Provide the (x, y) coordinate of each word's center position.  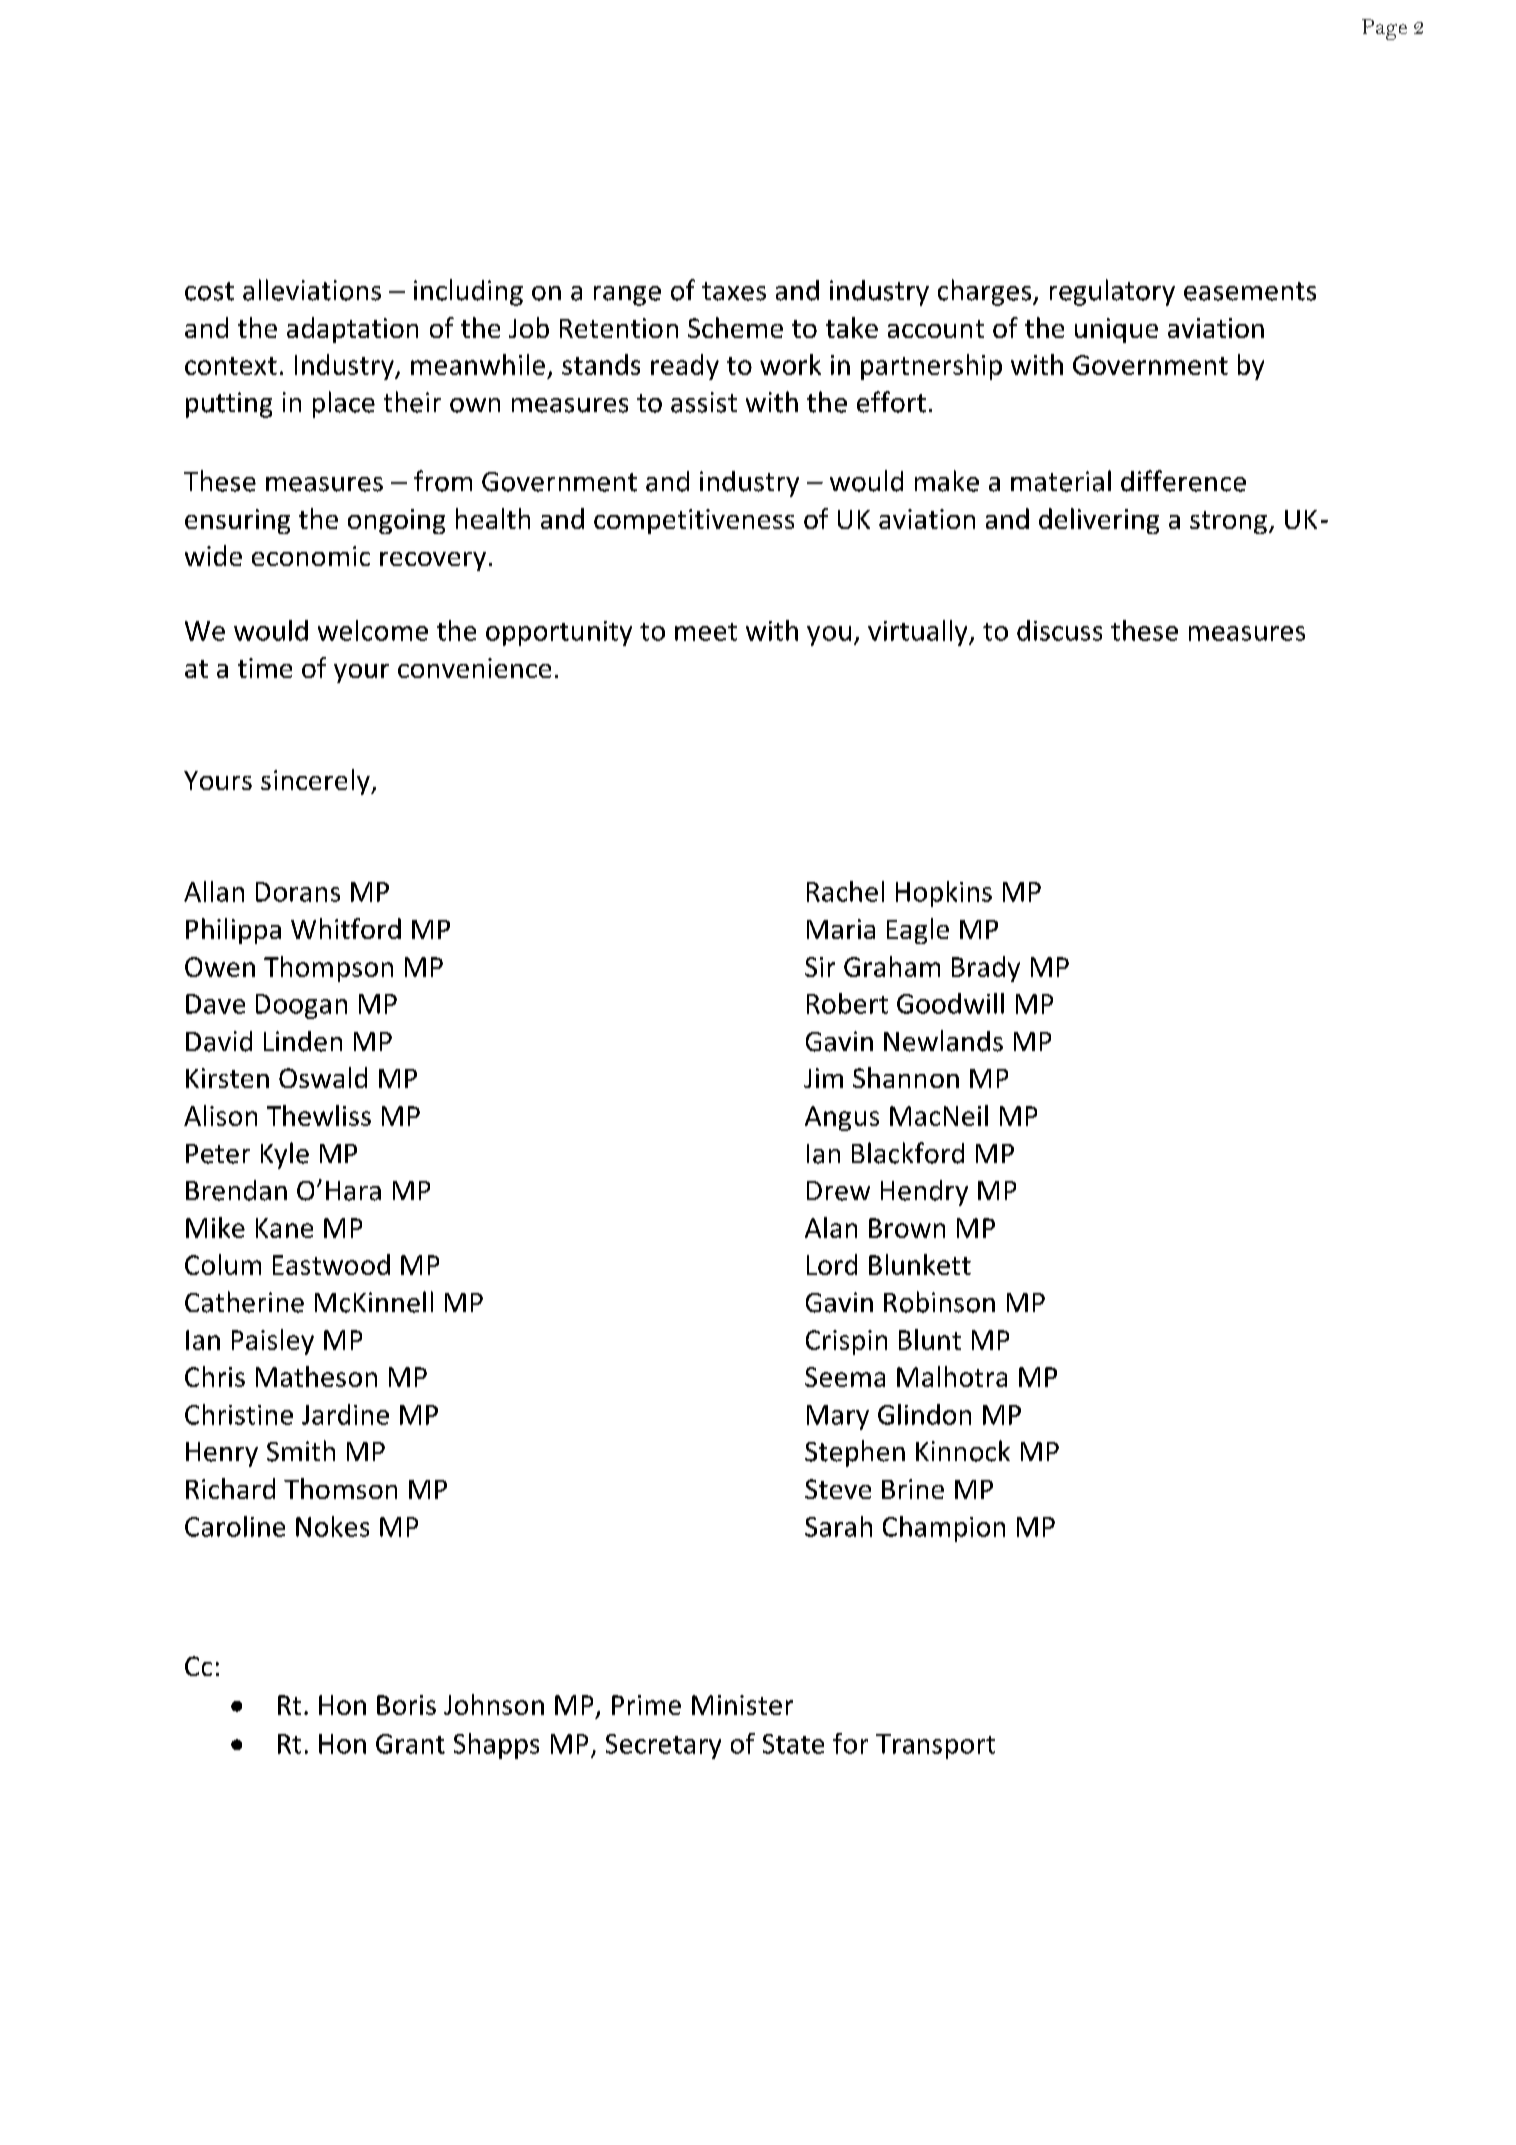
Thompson (328, 969)
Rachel (845, 891)
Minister (742, 1705)
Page (1384, 29)
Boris (406, 1705)
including (468, 292)
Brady (986, 969)
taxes (734, 291)
